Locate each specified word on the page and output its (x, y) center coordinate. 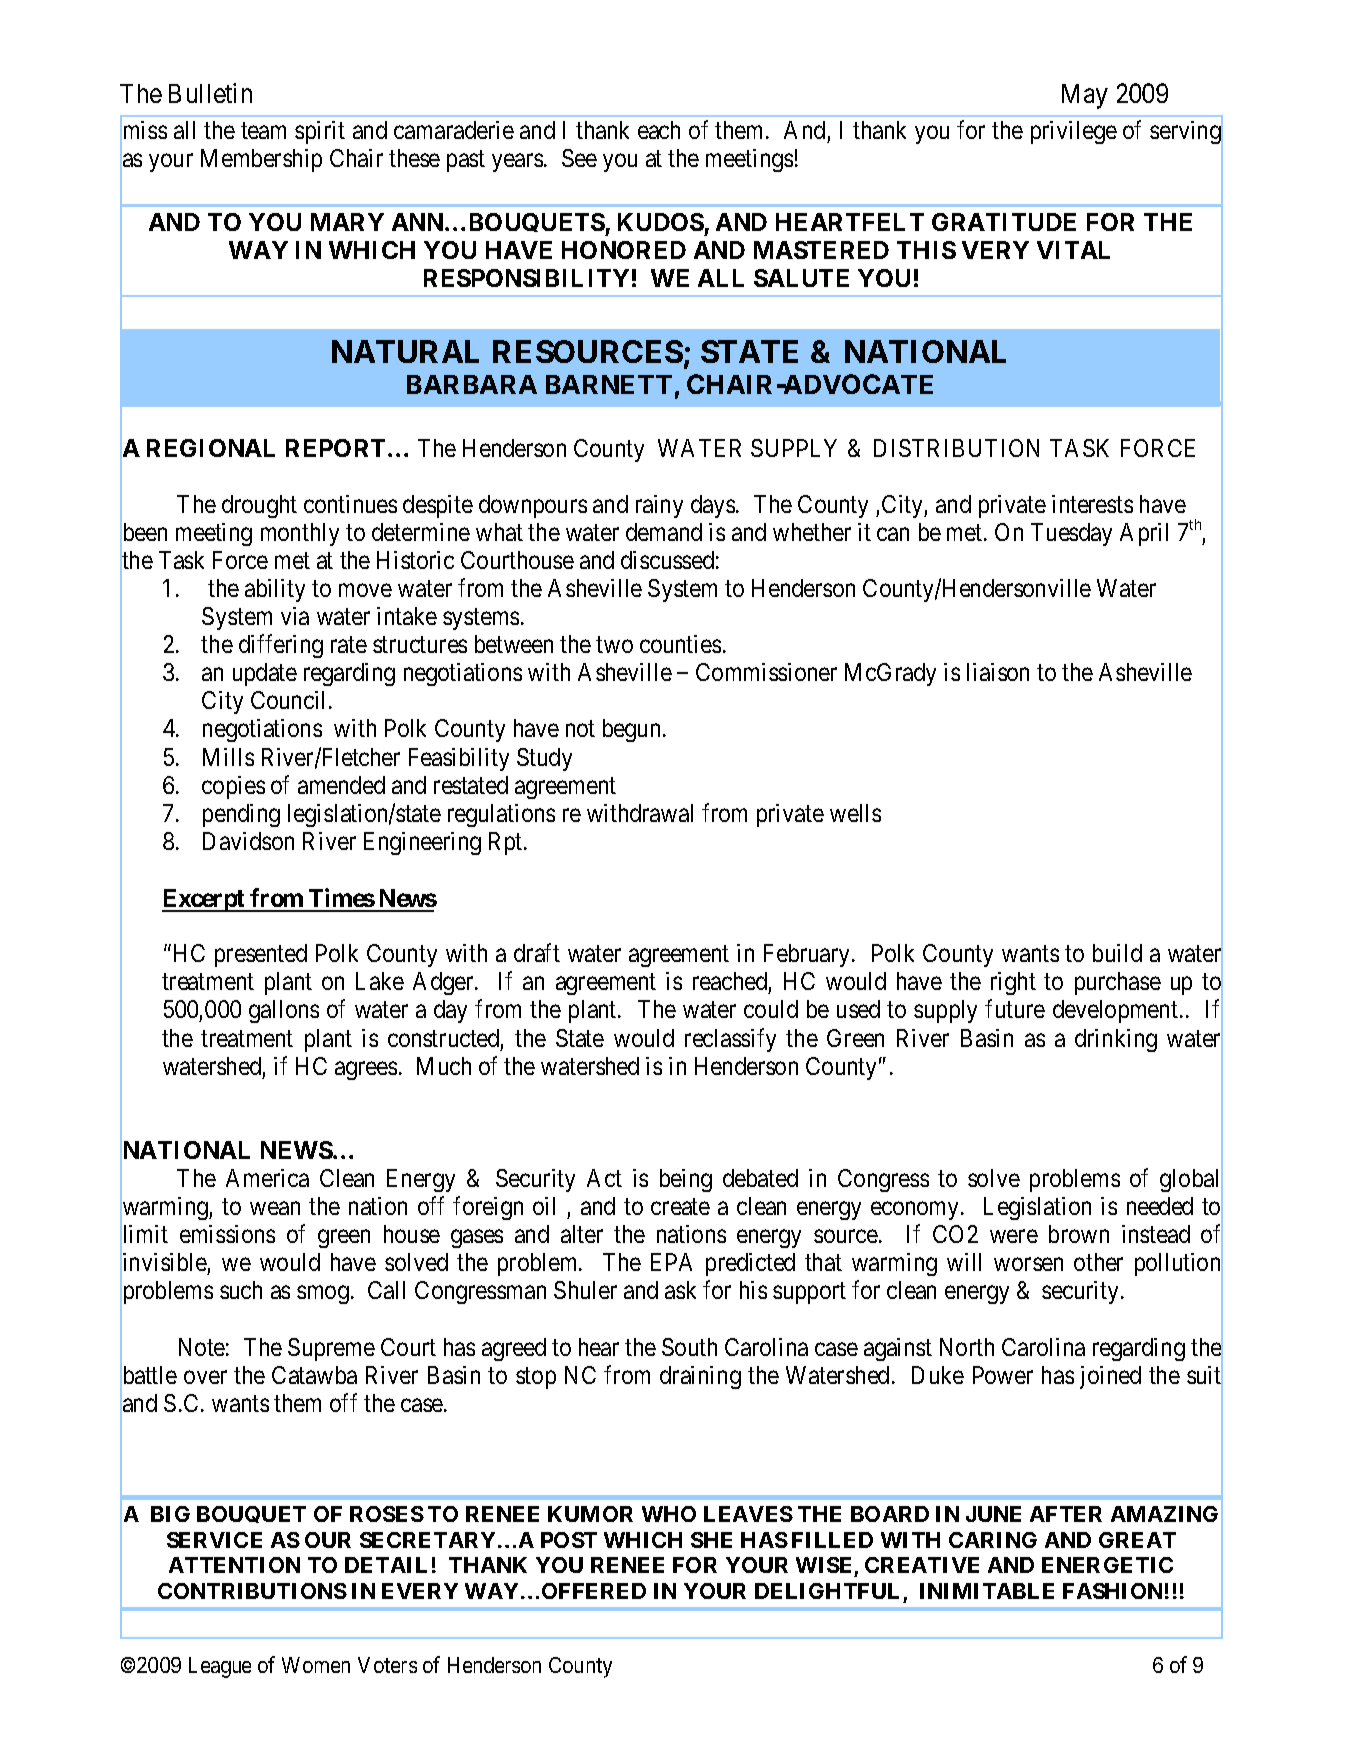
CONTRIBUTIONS (252, 1591)
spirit (320, 132)
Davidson (248, 841)
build (1117, 953)
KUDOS (661, 222)
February (808, 955)
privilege (1074, 132)
